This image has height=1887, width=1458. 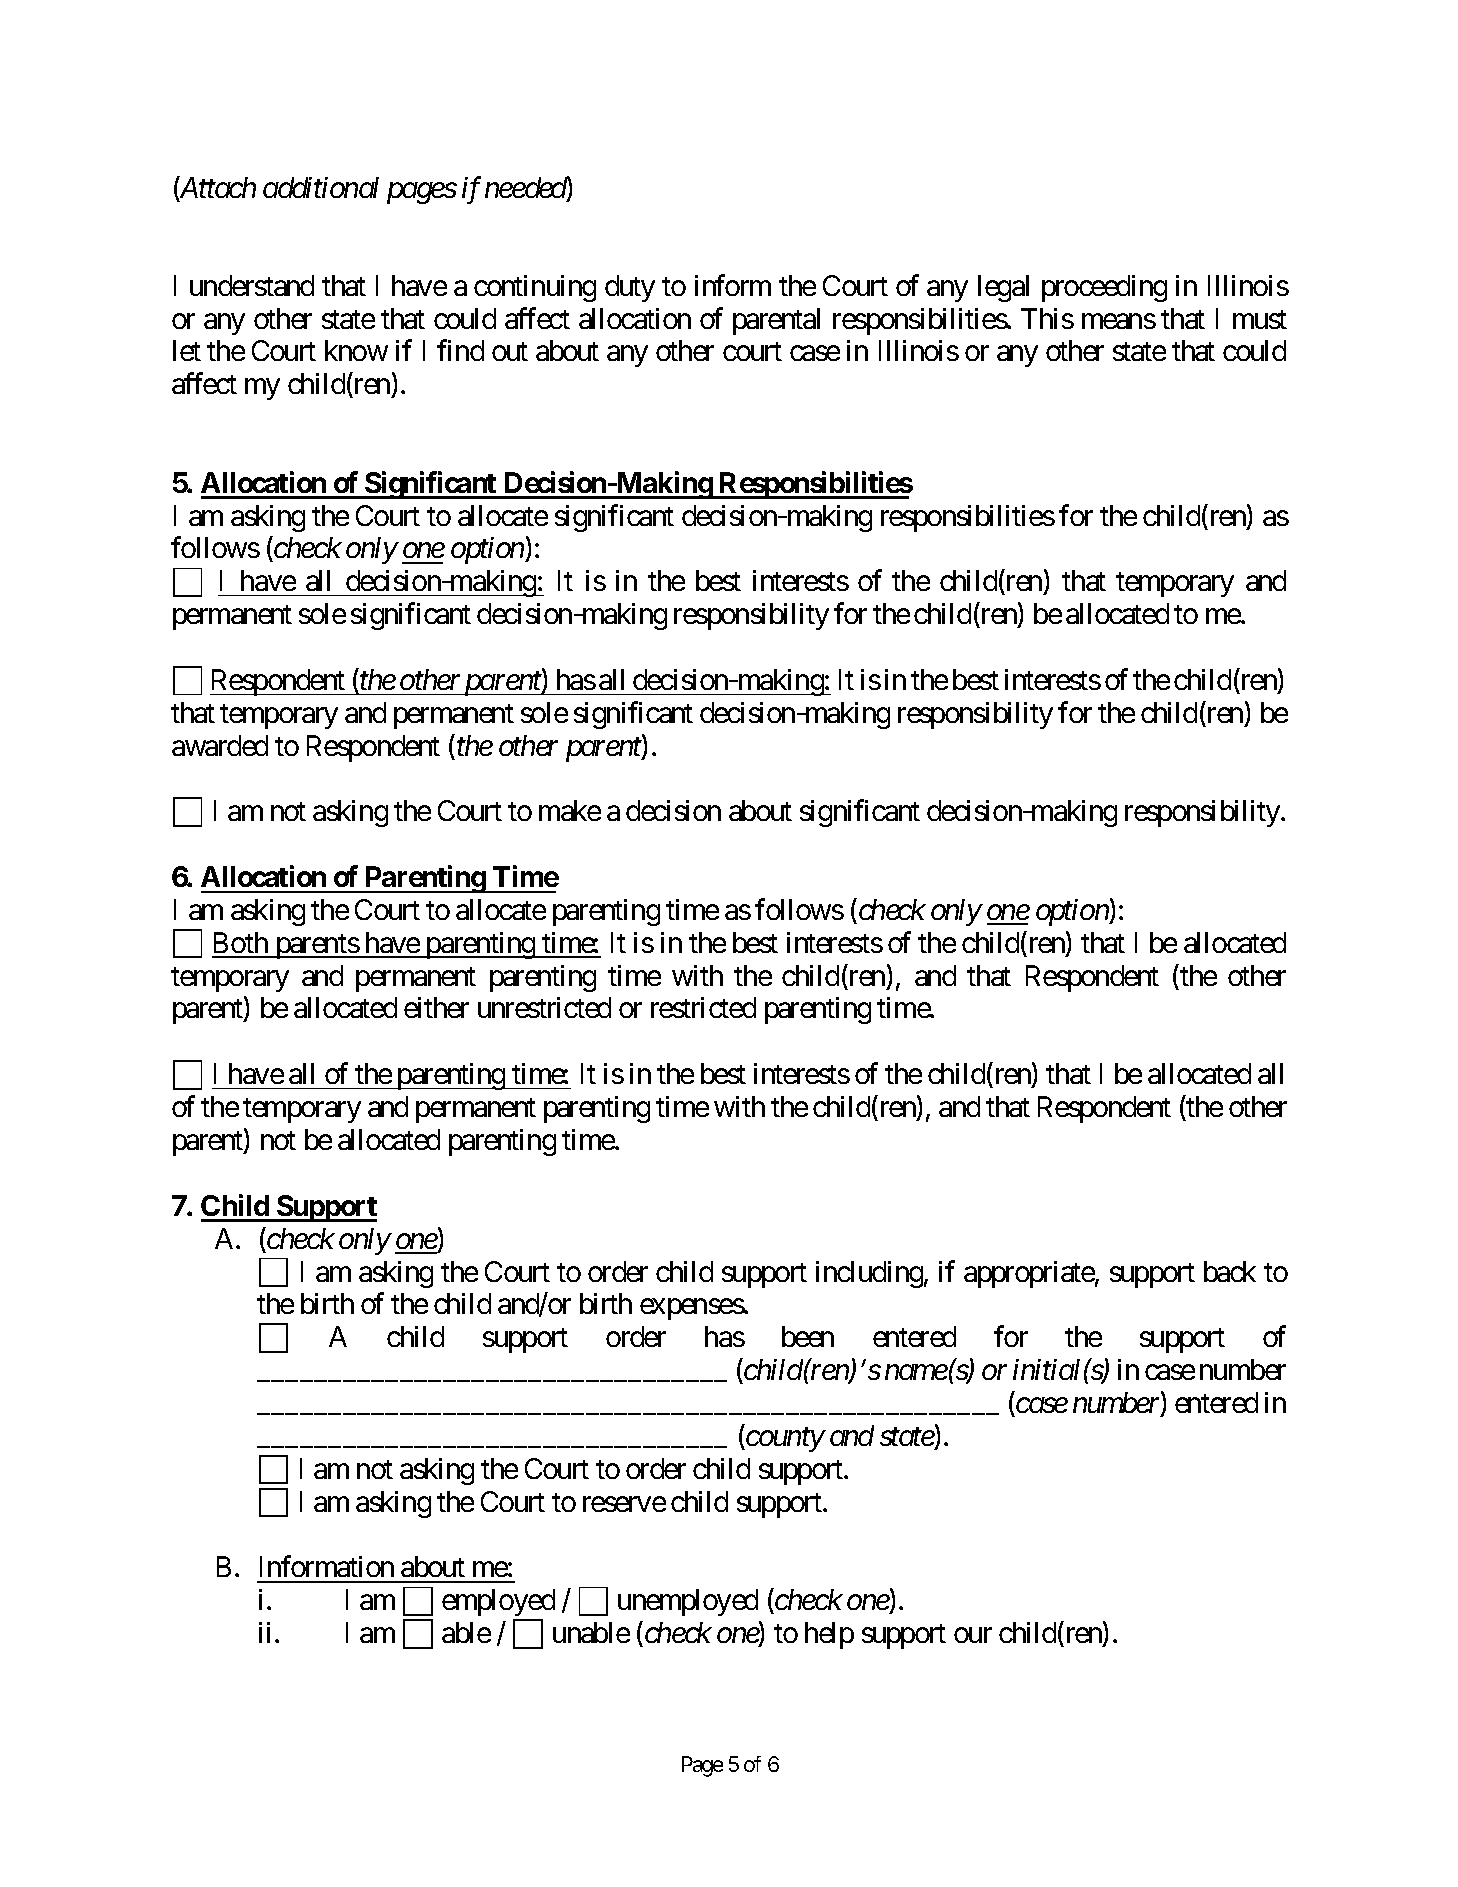 I want to click on duty, so click(x=630, y=288).
